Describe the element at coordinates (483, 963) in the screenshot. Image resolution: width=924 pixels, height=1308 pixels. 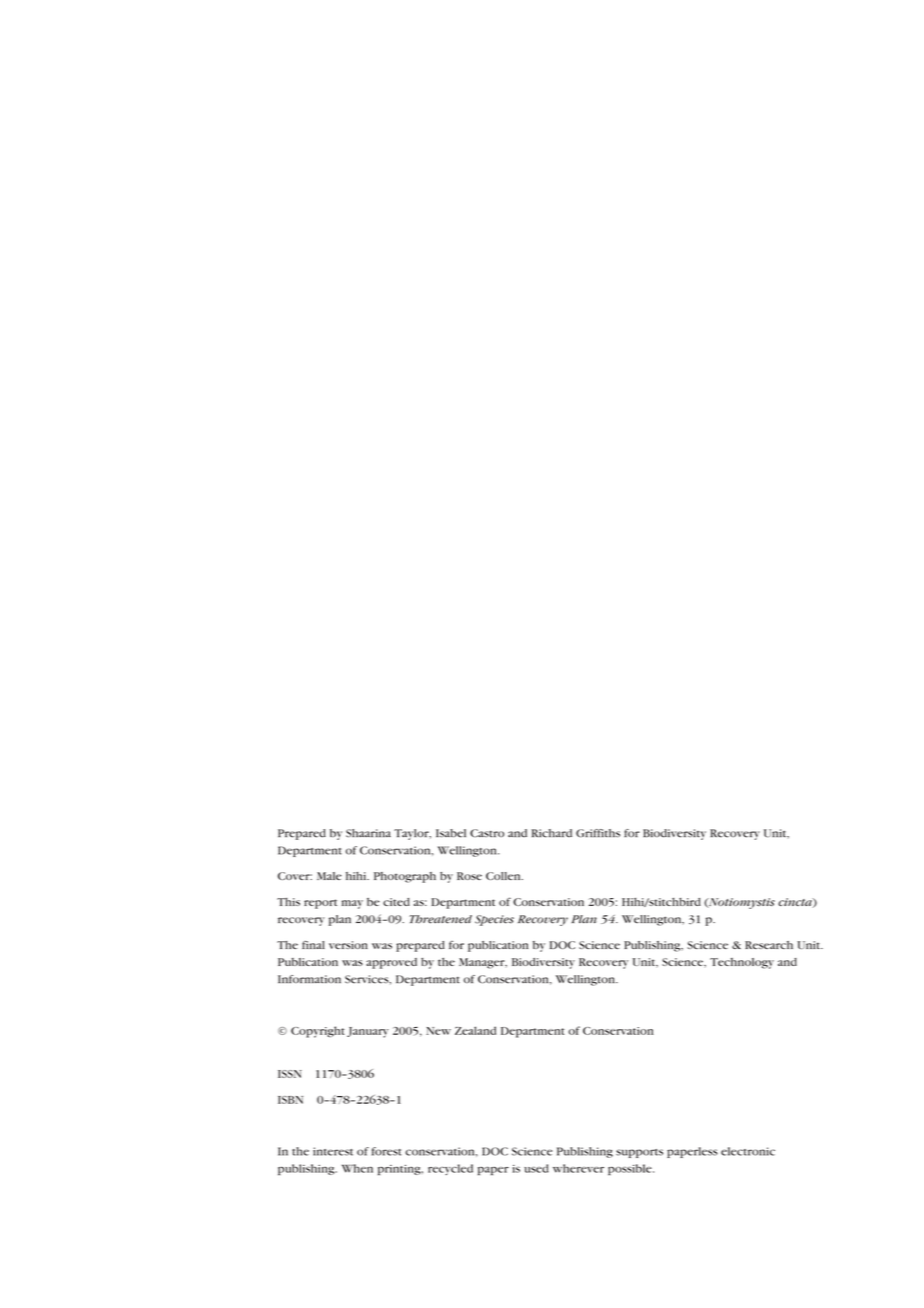
I see `Manager` at that location.
